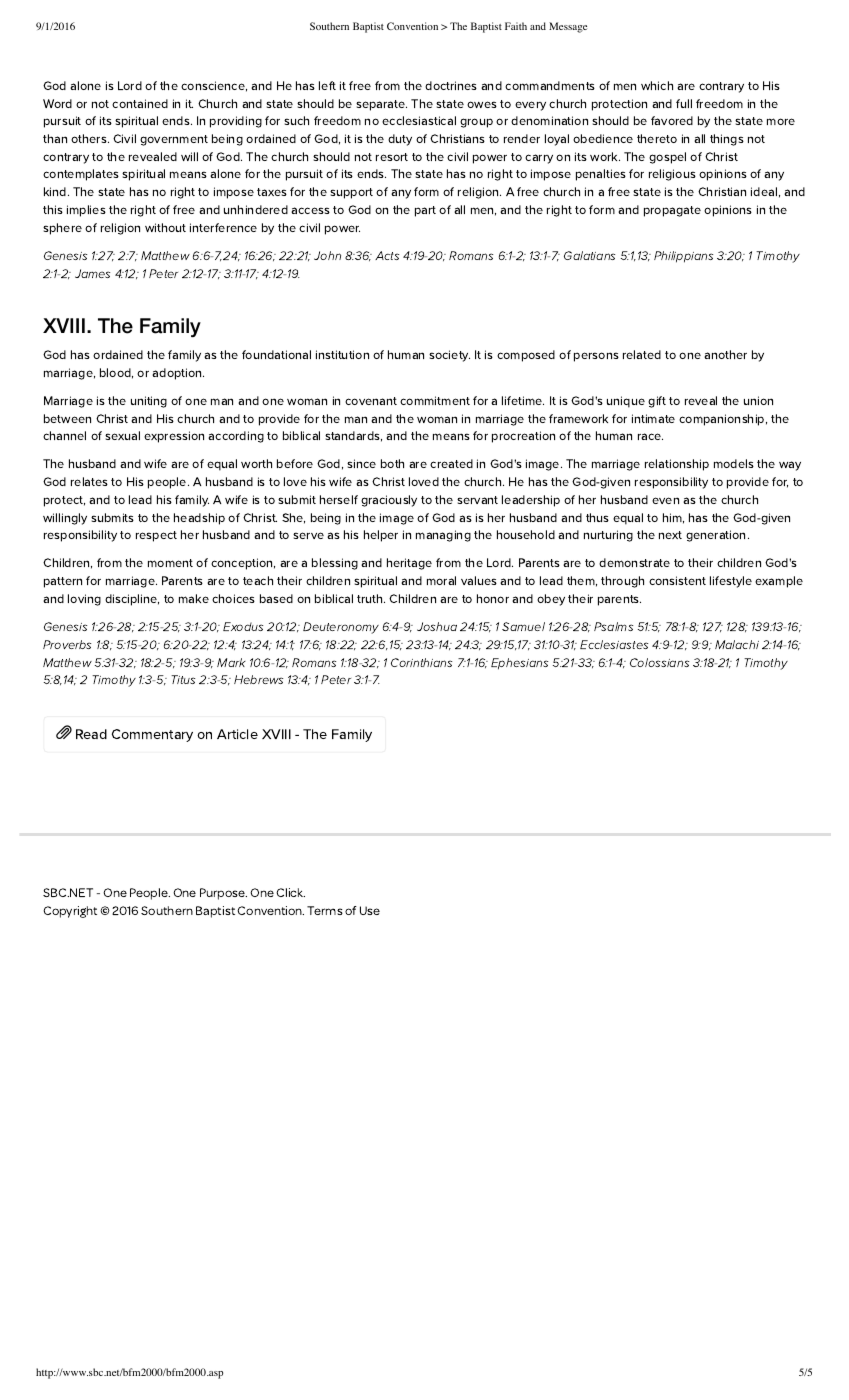  I want to click on Click, so click(290, 892).
